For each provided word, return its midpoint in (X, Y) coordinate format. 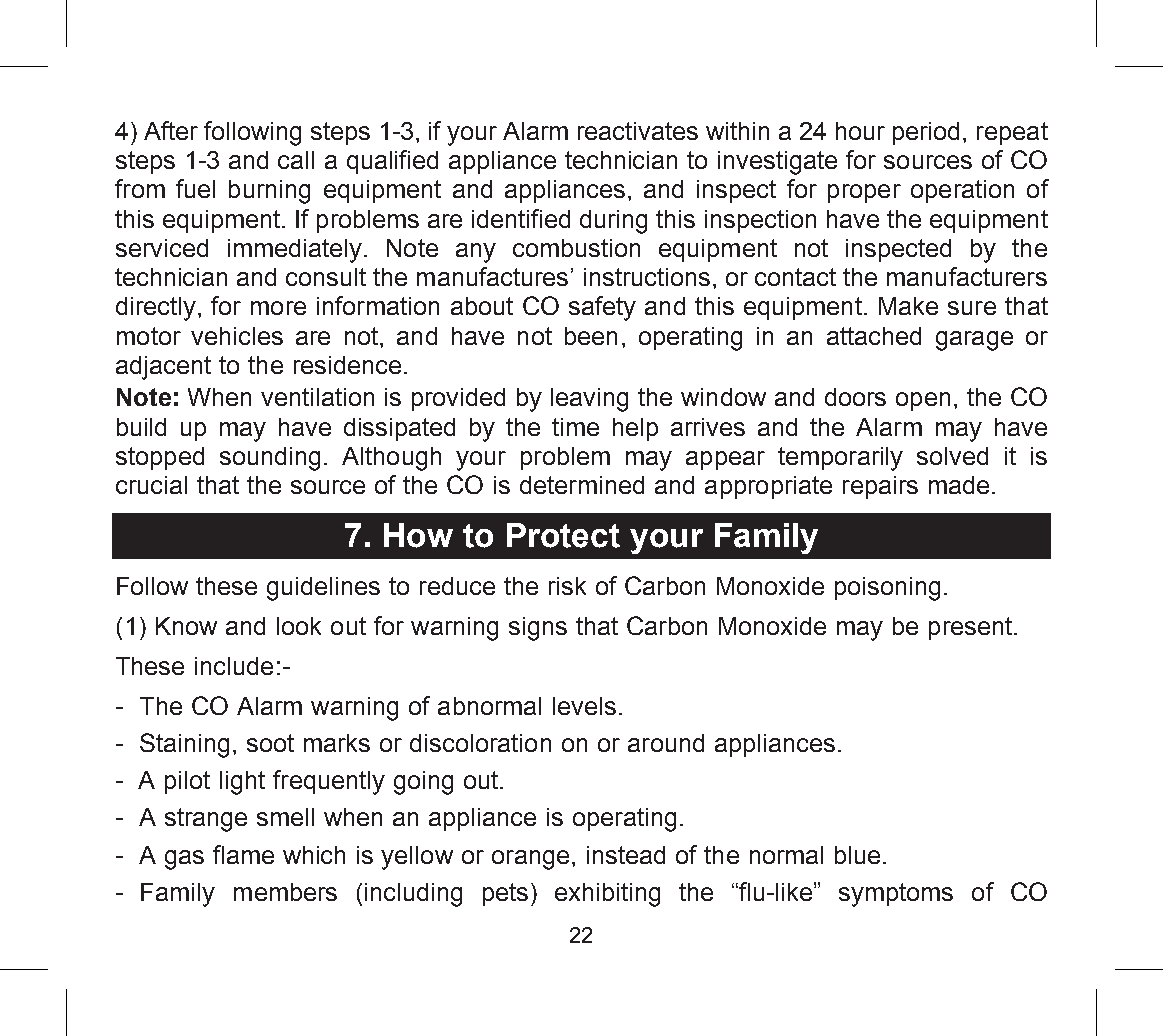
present (972, 628)
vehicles (237, 336)
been (591, 336)
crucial (151, 485)
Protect (563, 535)
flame (243, 854)
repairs (880, 487)
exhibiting (607, 895)
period (926, 133)
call (296, 160)
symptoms (896, 895)
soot (270, 743)
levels (584, 706)
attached (874, 336)
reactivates (638, 131)
